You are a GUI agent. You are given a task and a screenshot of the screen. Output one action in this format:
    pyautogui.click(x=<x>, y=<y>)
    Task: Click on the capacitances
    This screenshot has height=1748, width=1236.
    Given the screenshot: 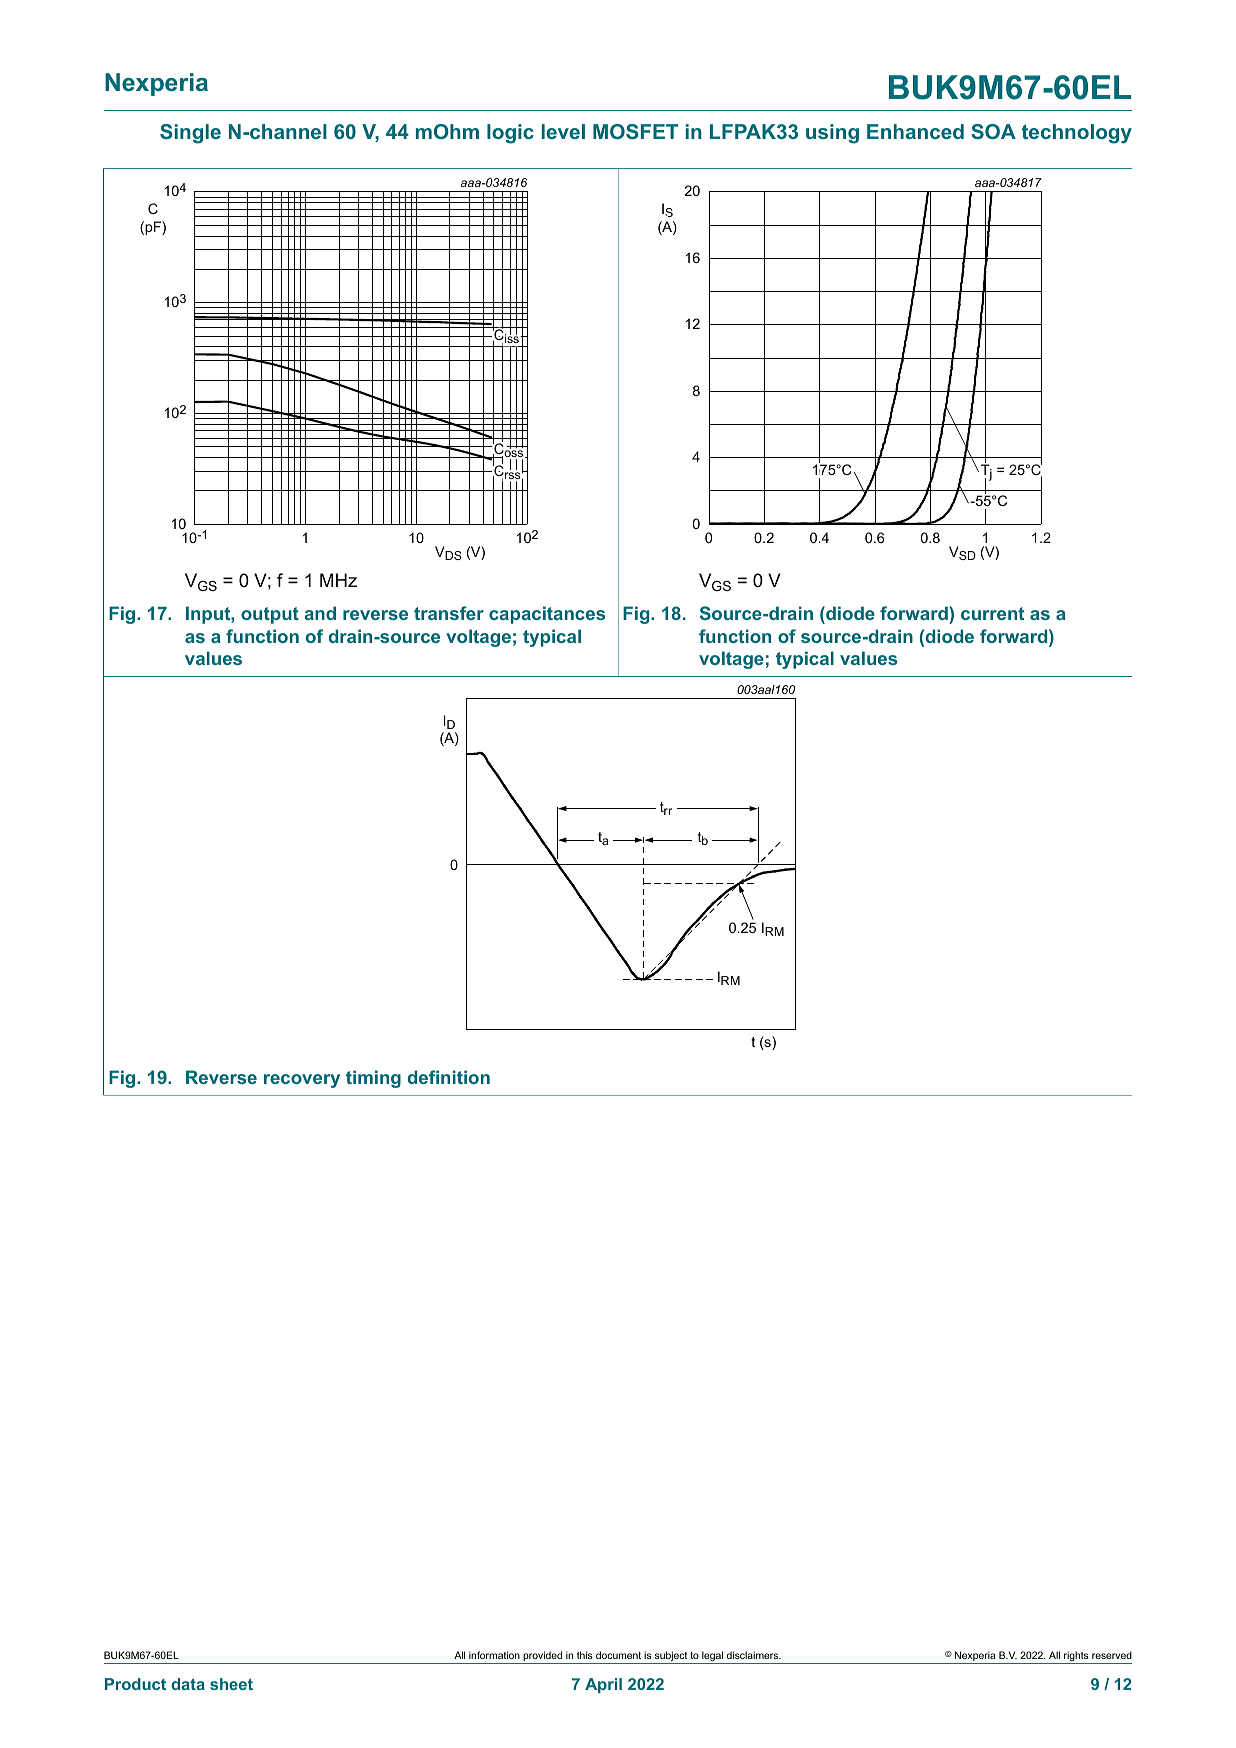 What is the action you would take?
    pyautogui.click(x=547, y=615)
